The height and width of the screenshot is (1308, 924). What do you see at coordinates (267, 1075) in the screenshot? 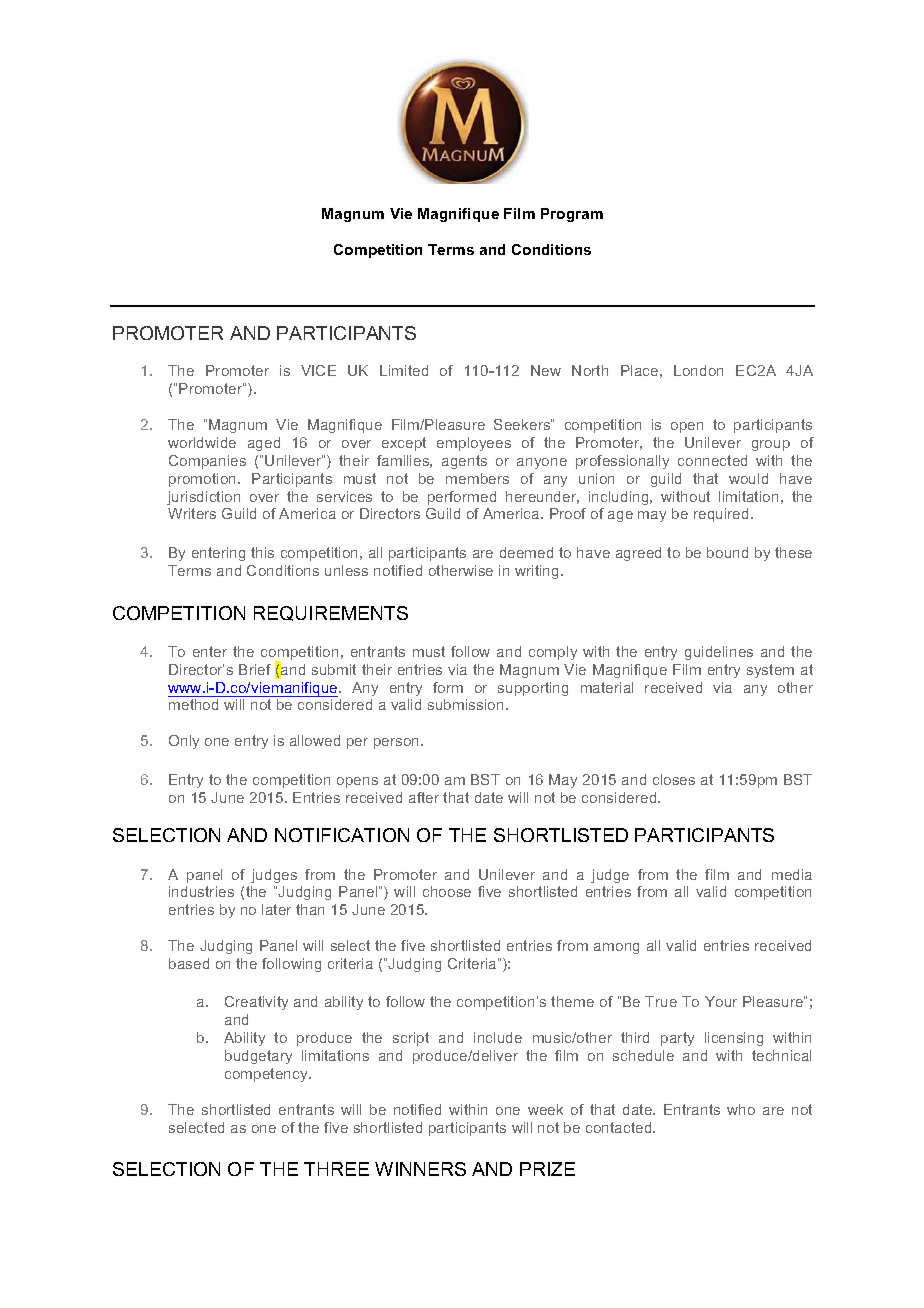
I see `competency` at bounding box center [267, 1075].
